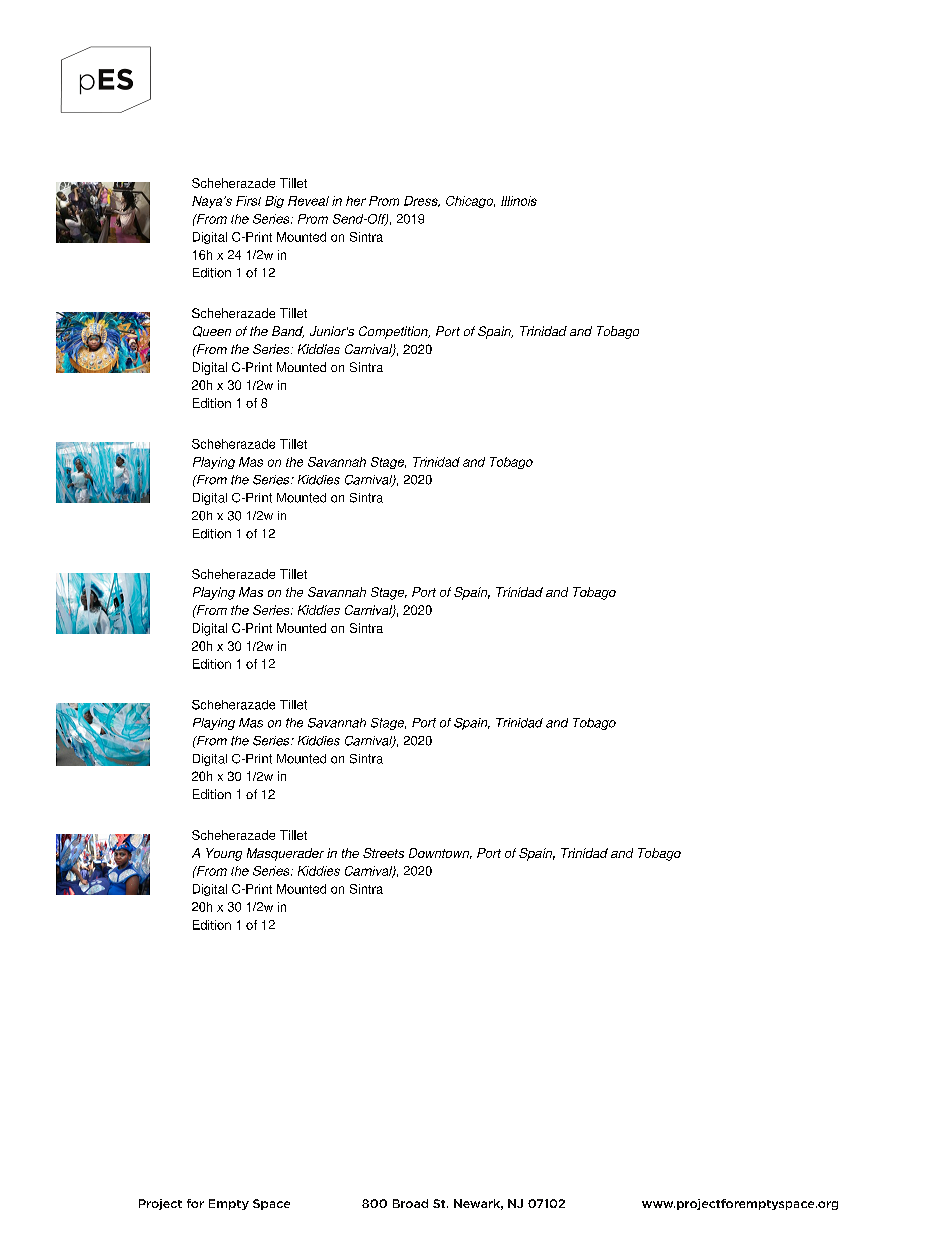  Describe the element at coordinates (410, 1203) in the screenshot. I see `Broad` at that location.
